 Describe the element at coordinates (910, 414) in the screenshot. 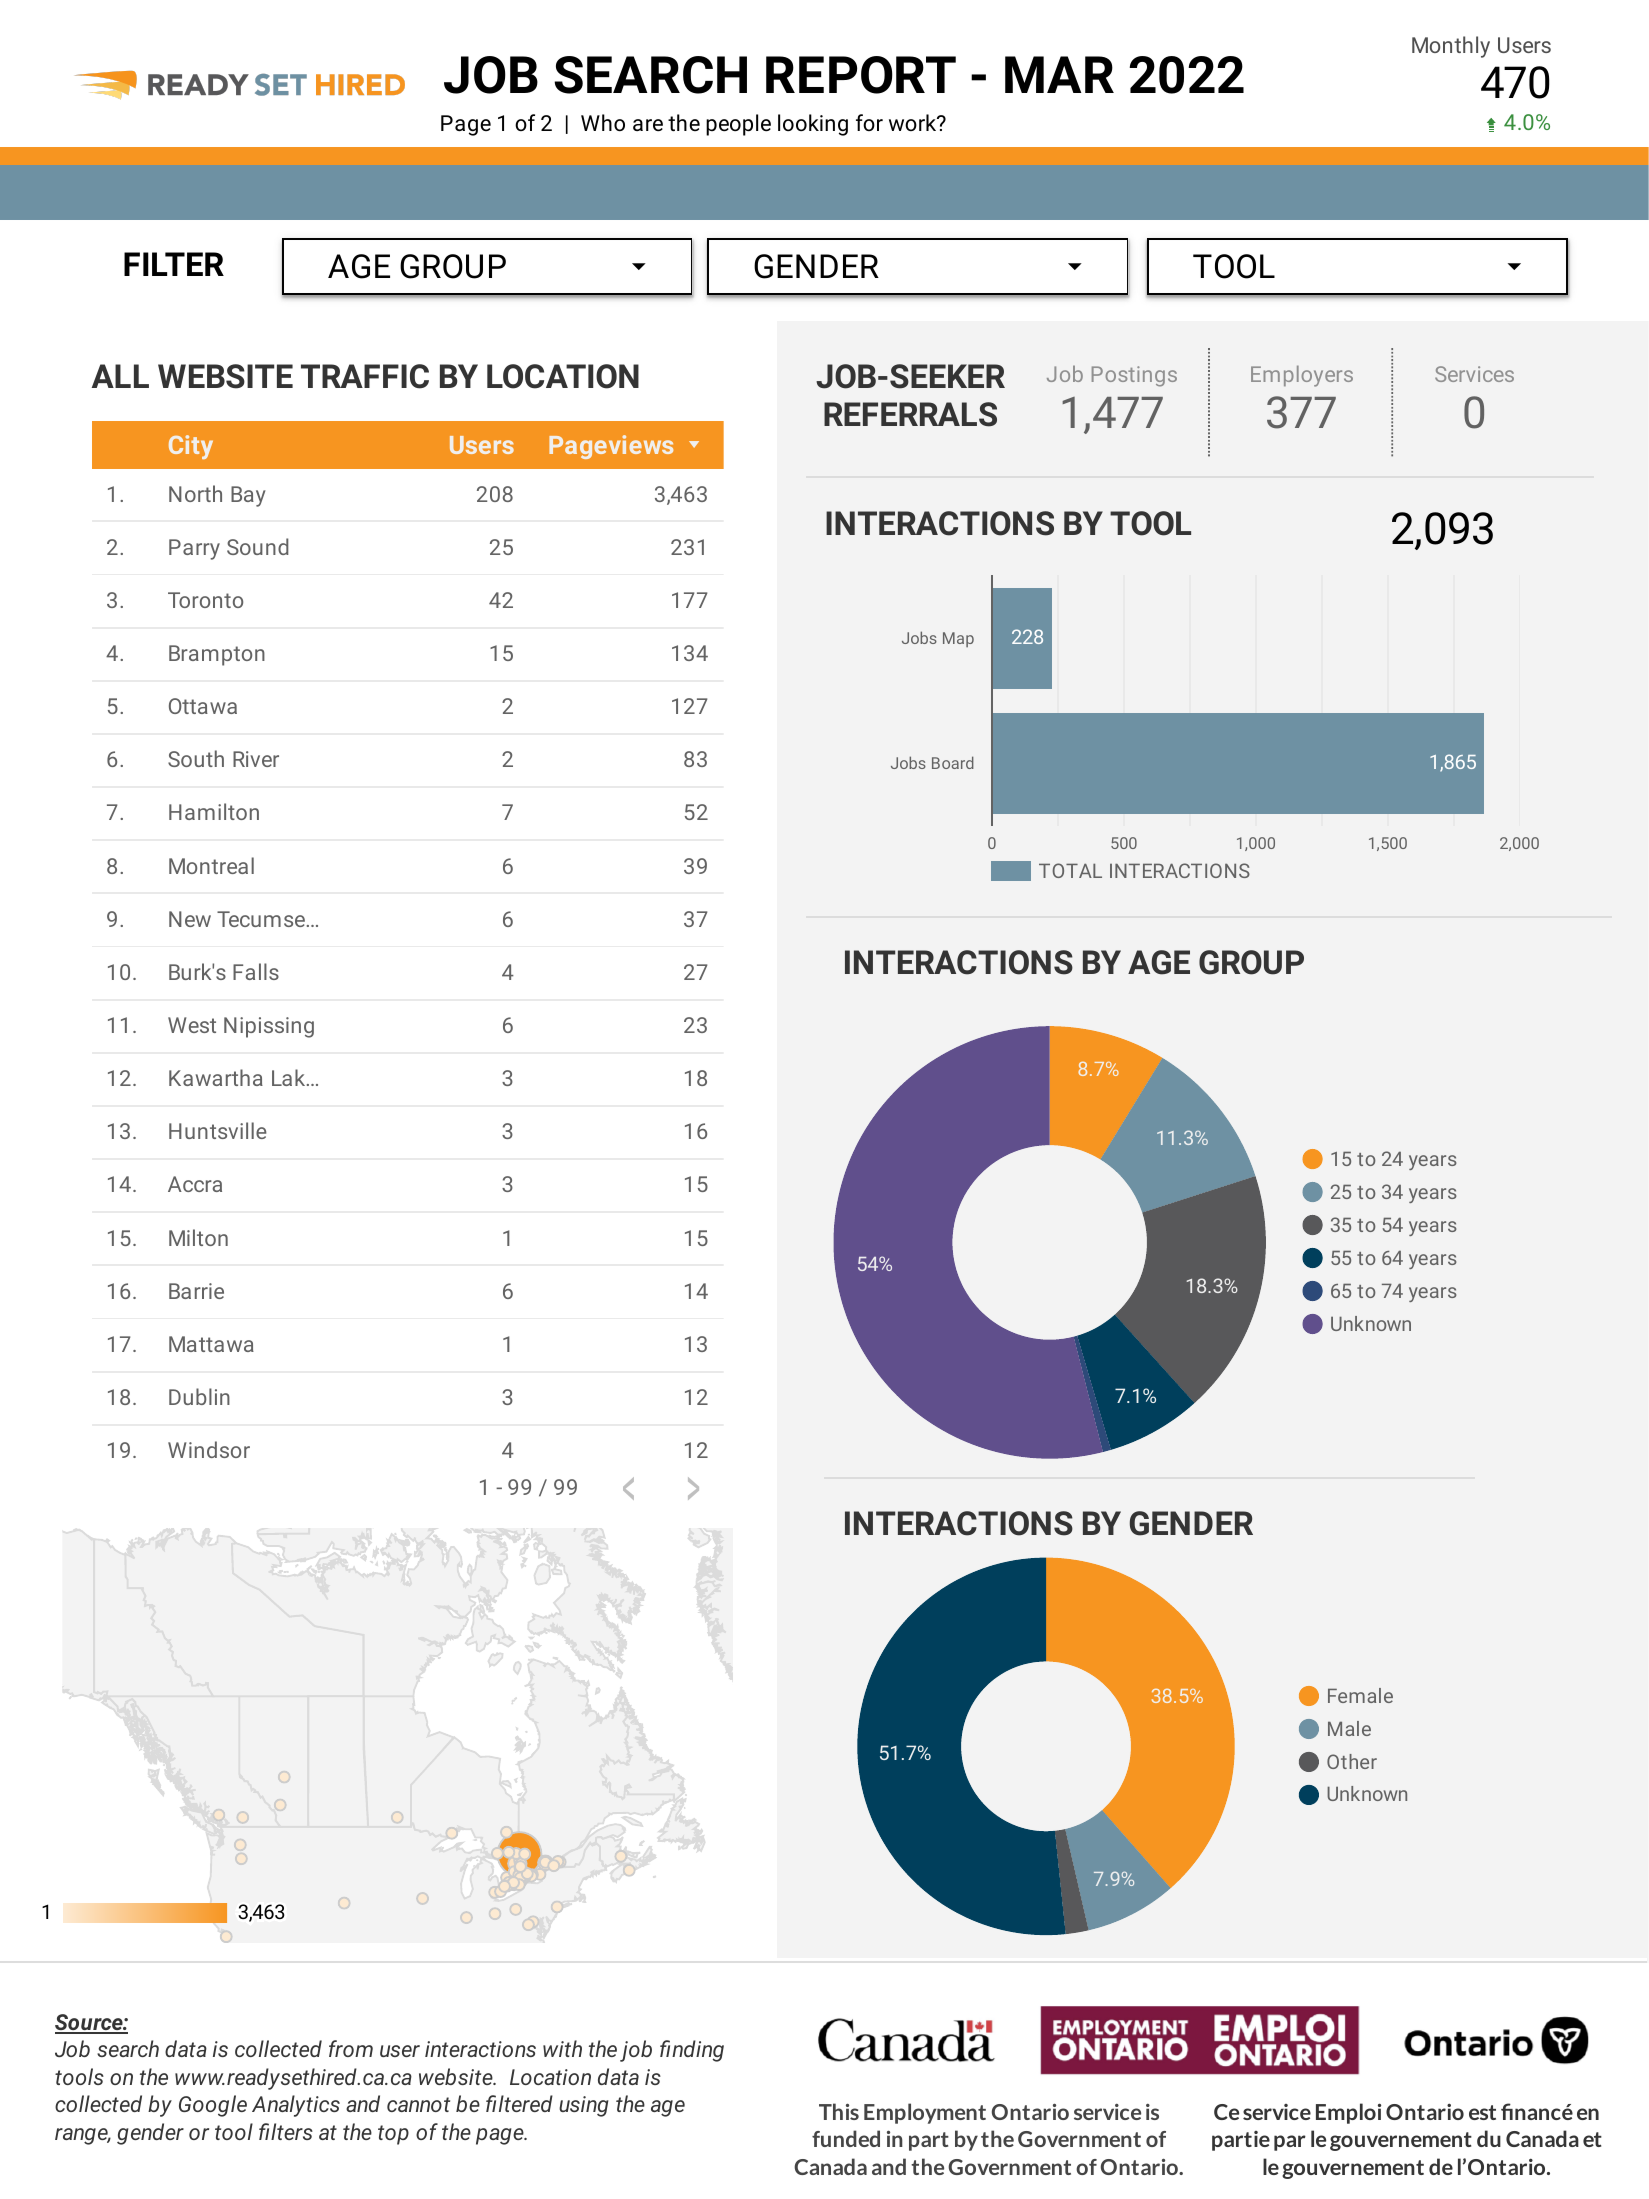

I see `REFERRALS` at that location.
